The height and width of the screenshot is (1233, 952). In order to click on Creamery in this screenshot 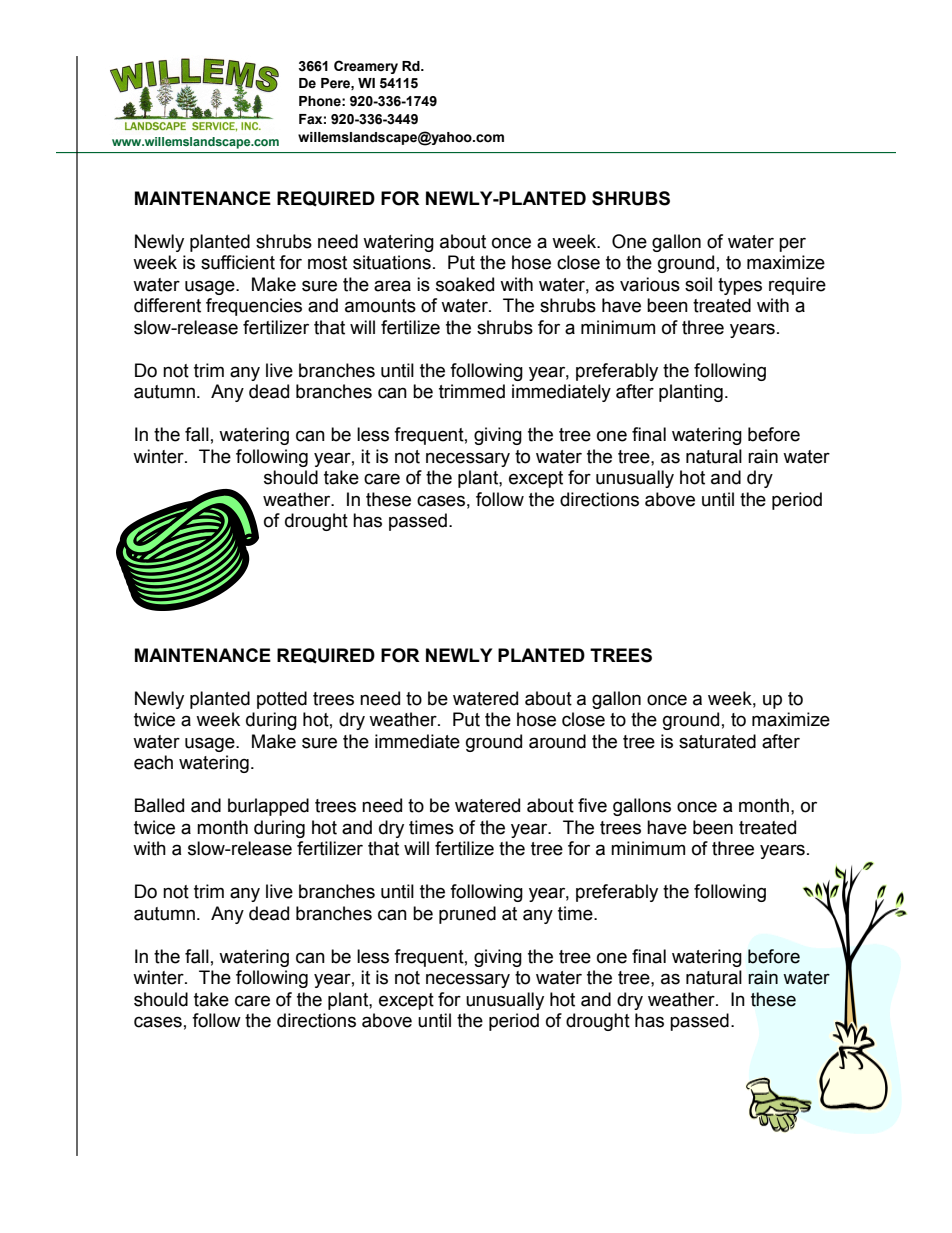, I will do `click(366, 67)`.
